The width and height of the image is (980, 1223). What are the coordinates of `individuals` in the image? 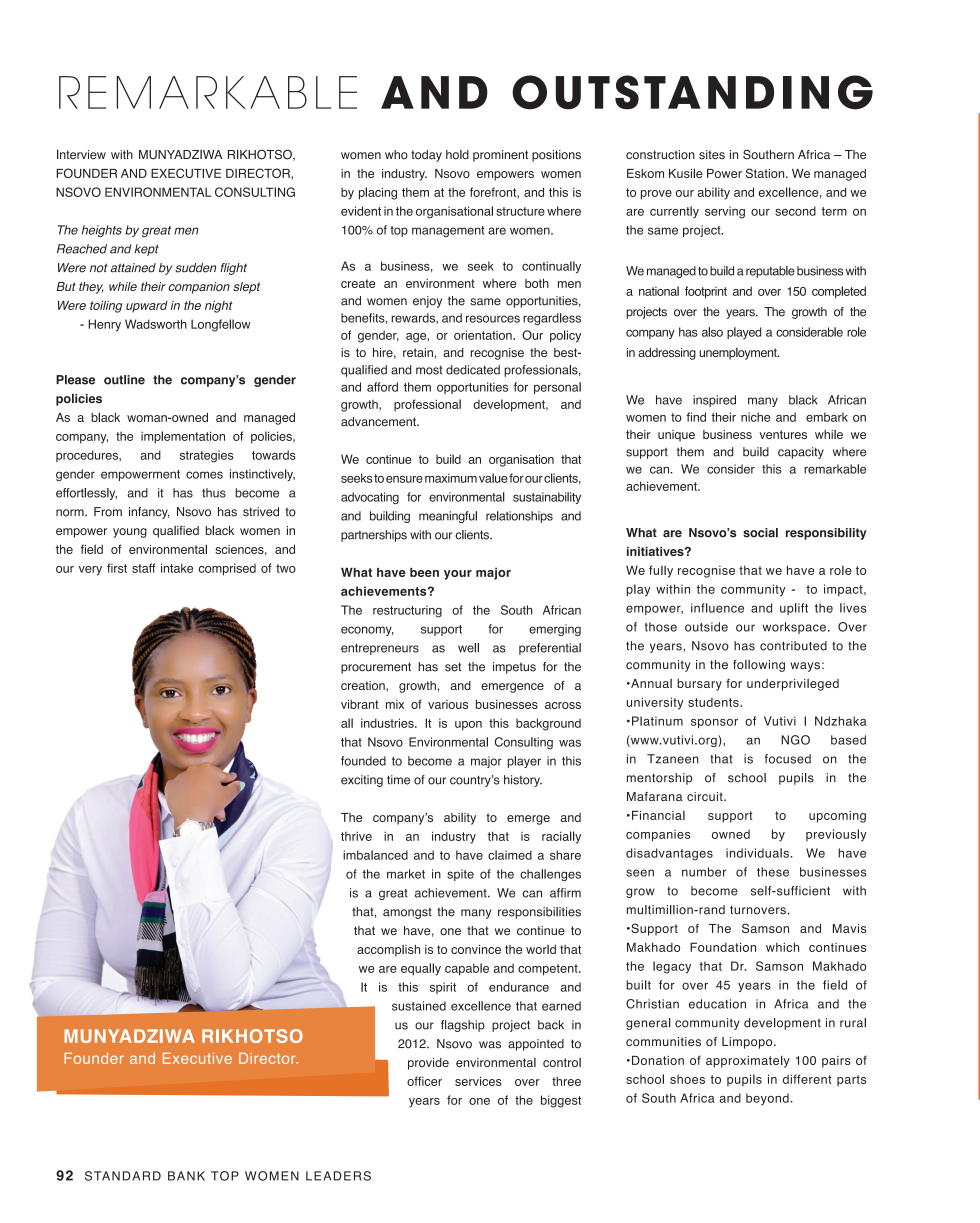 It's located at (758, 853).
